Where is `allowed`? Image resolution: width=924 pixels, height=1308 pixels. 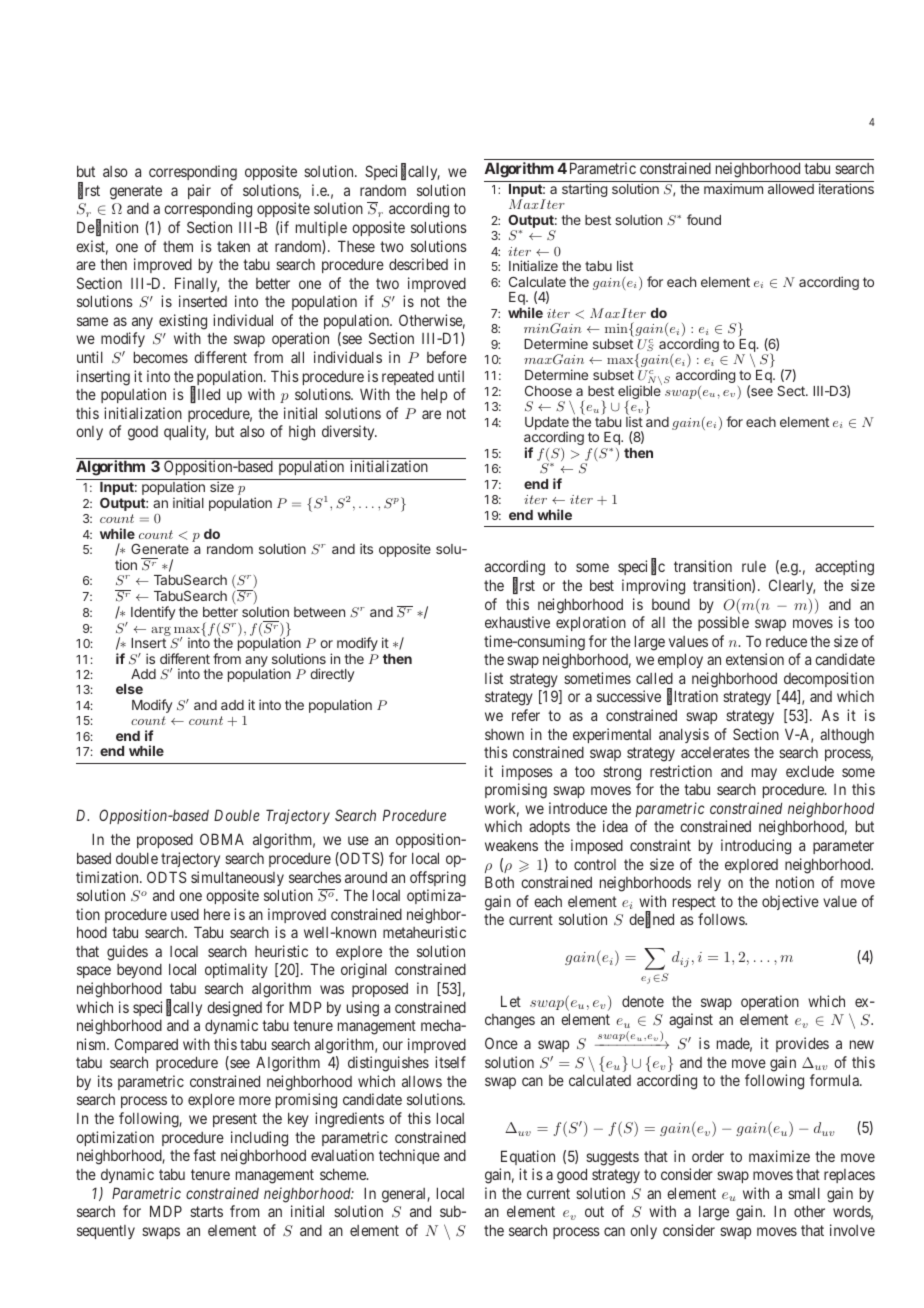 allowed is located at coordinates (791, 189).
